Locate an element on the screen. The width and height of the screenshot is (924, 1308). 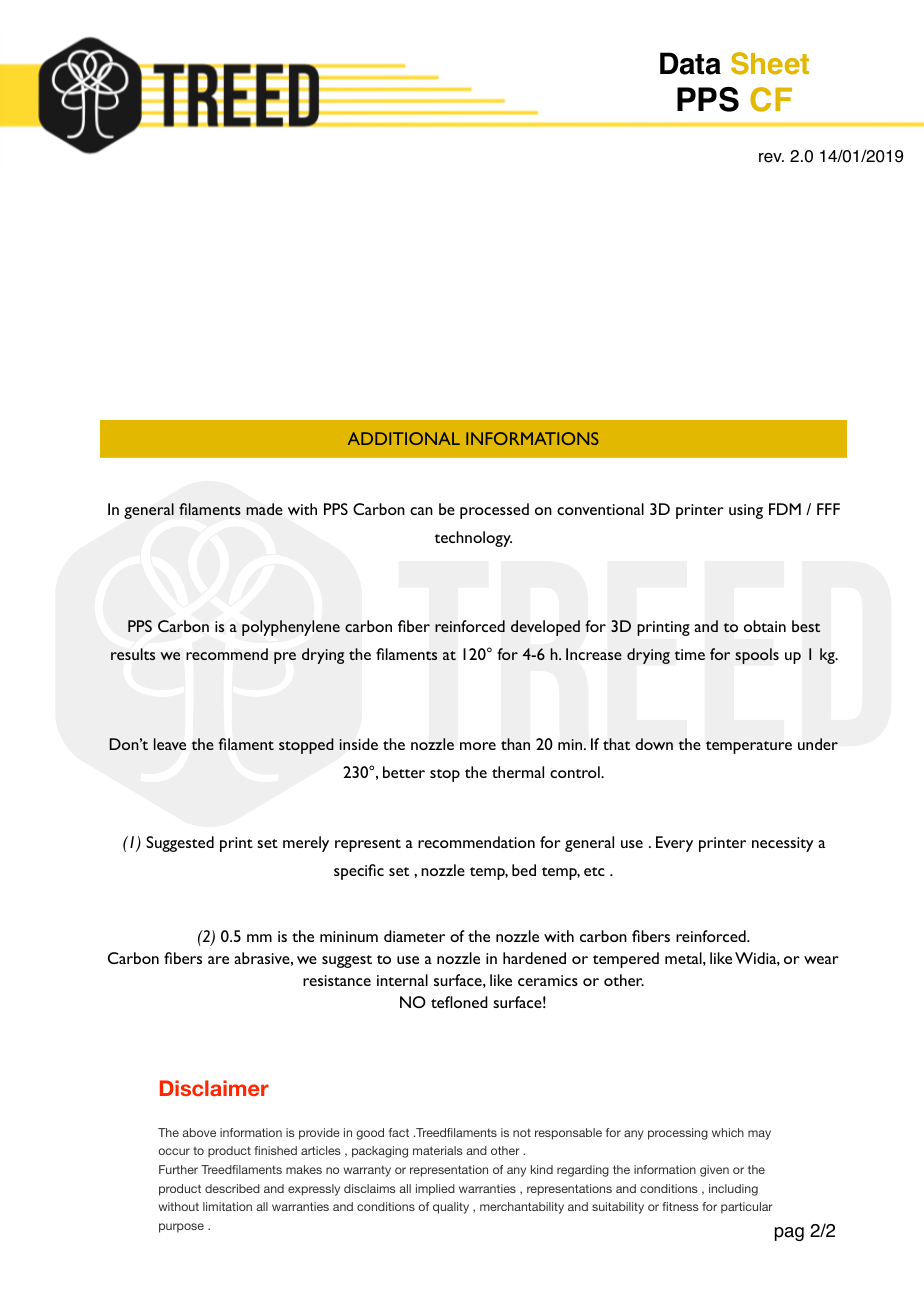
ADDITIONAL is located at coordinates (404, 438).
